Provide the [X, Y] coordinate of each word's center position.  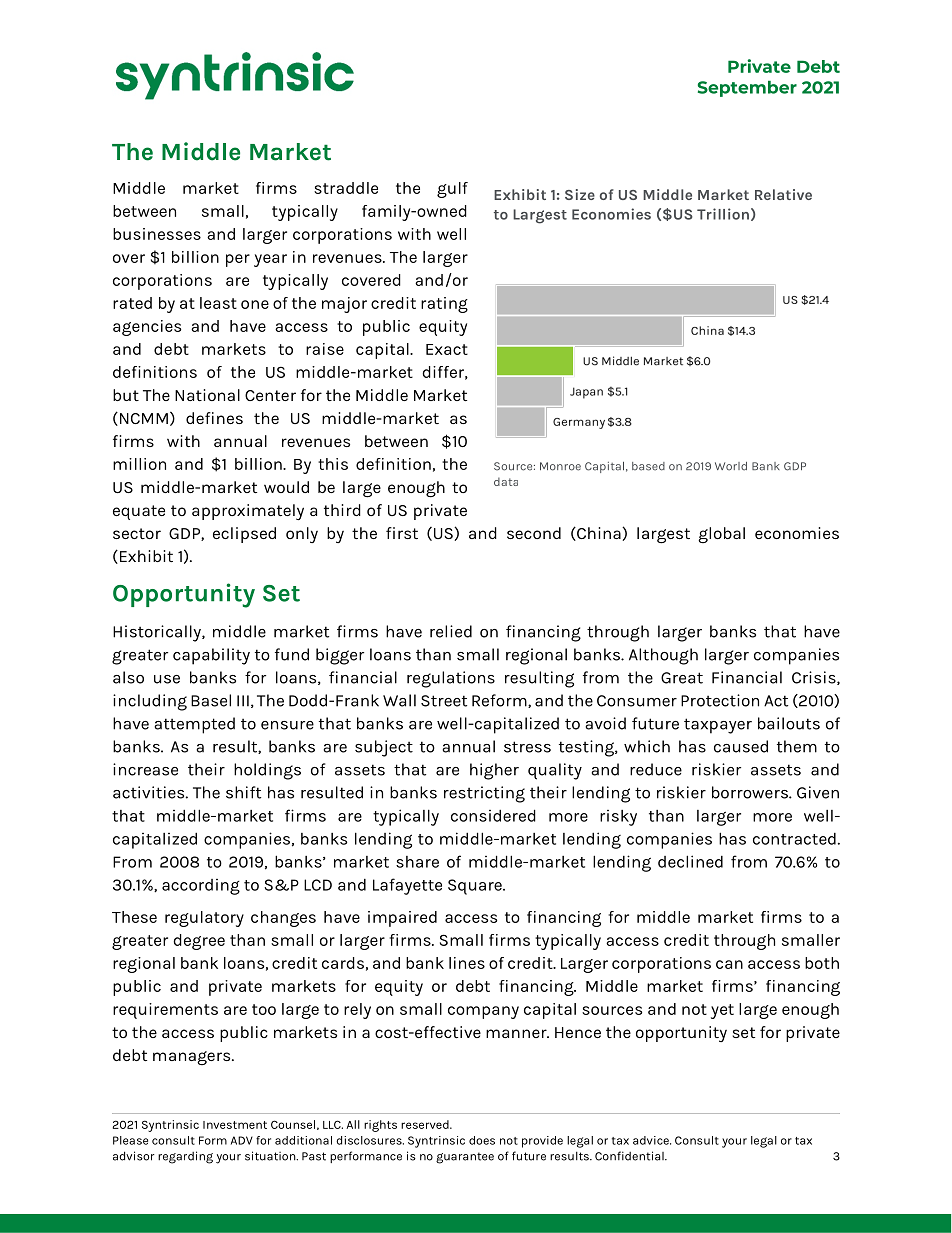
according [201, 887]
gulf [452, 190]
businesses [157, 234]
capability [211, 656]
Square [476, 887]
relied [451, 631]
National [207, 395]
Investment [235, 1125]
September [747, 89]
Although [663, 656]
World [731, 466]
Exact [447, 349]
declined [690, 861]
